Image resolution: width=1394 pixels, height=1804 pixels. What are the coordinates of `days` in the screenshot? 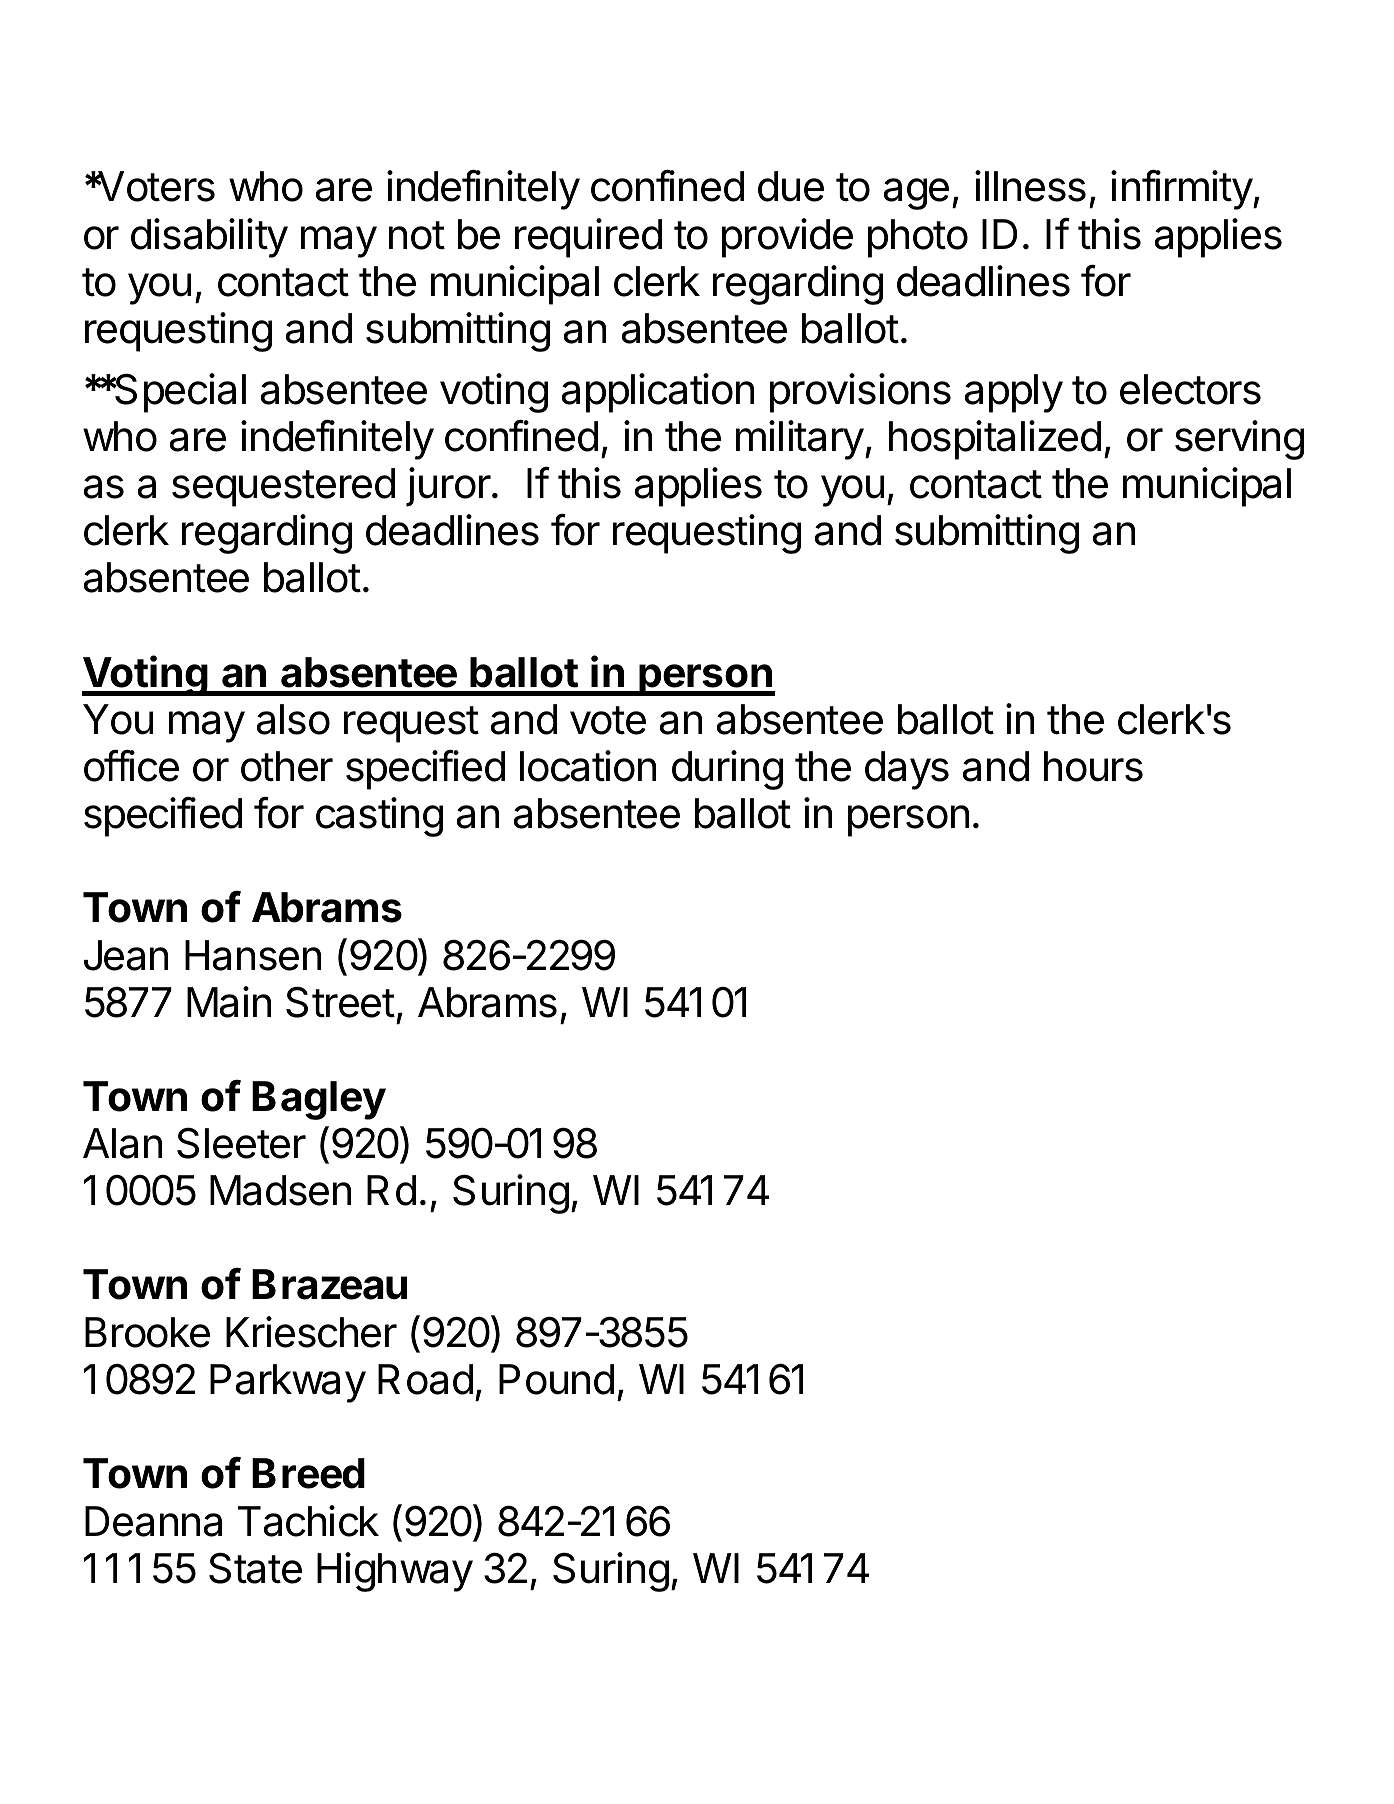 It's located at (907, 770).
